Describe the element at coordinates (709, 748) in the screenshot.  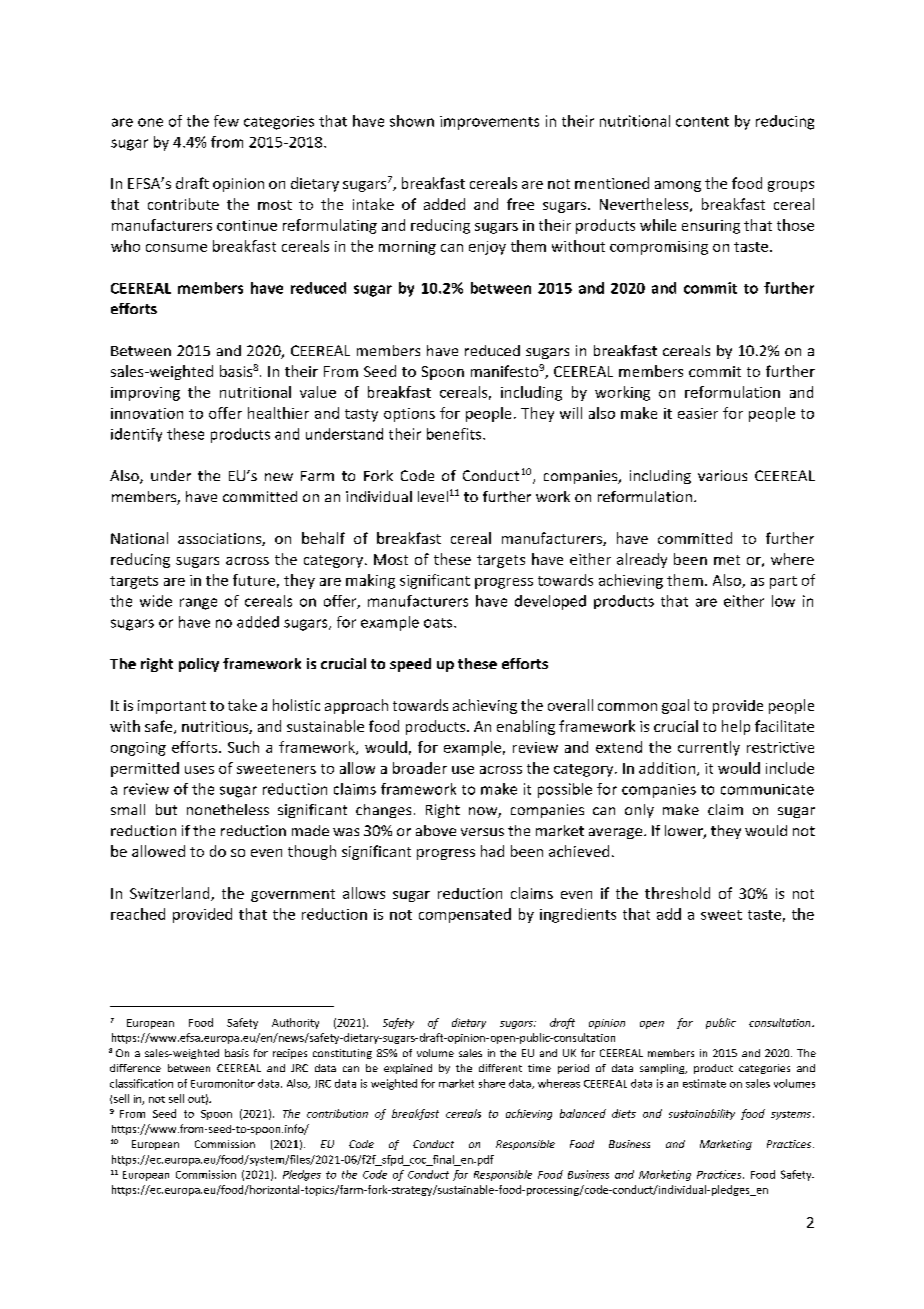
I see `currently` at that location.
